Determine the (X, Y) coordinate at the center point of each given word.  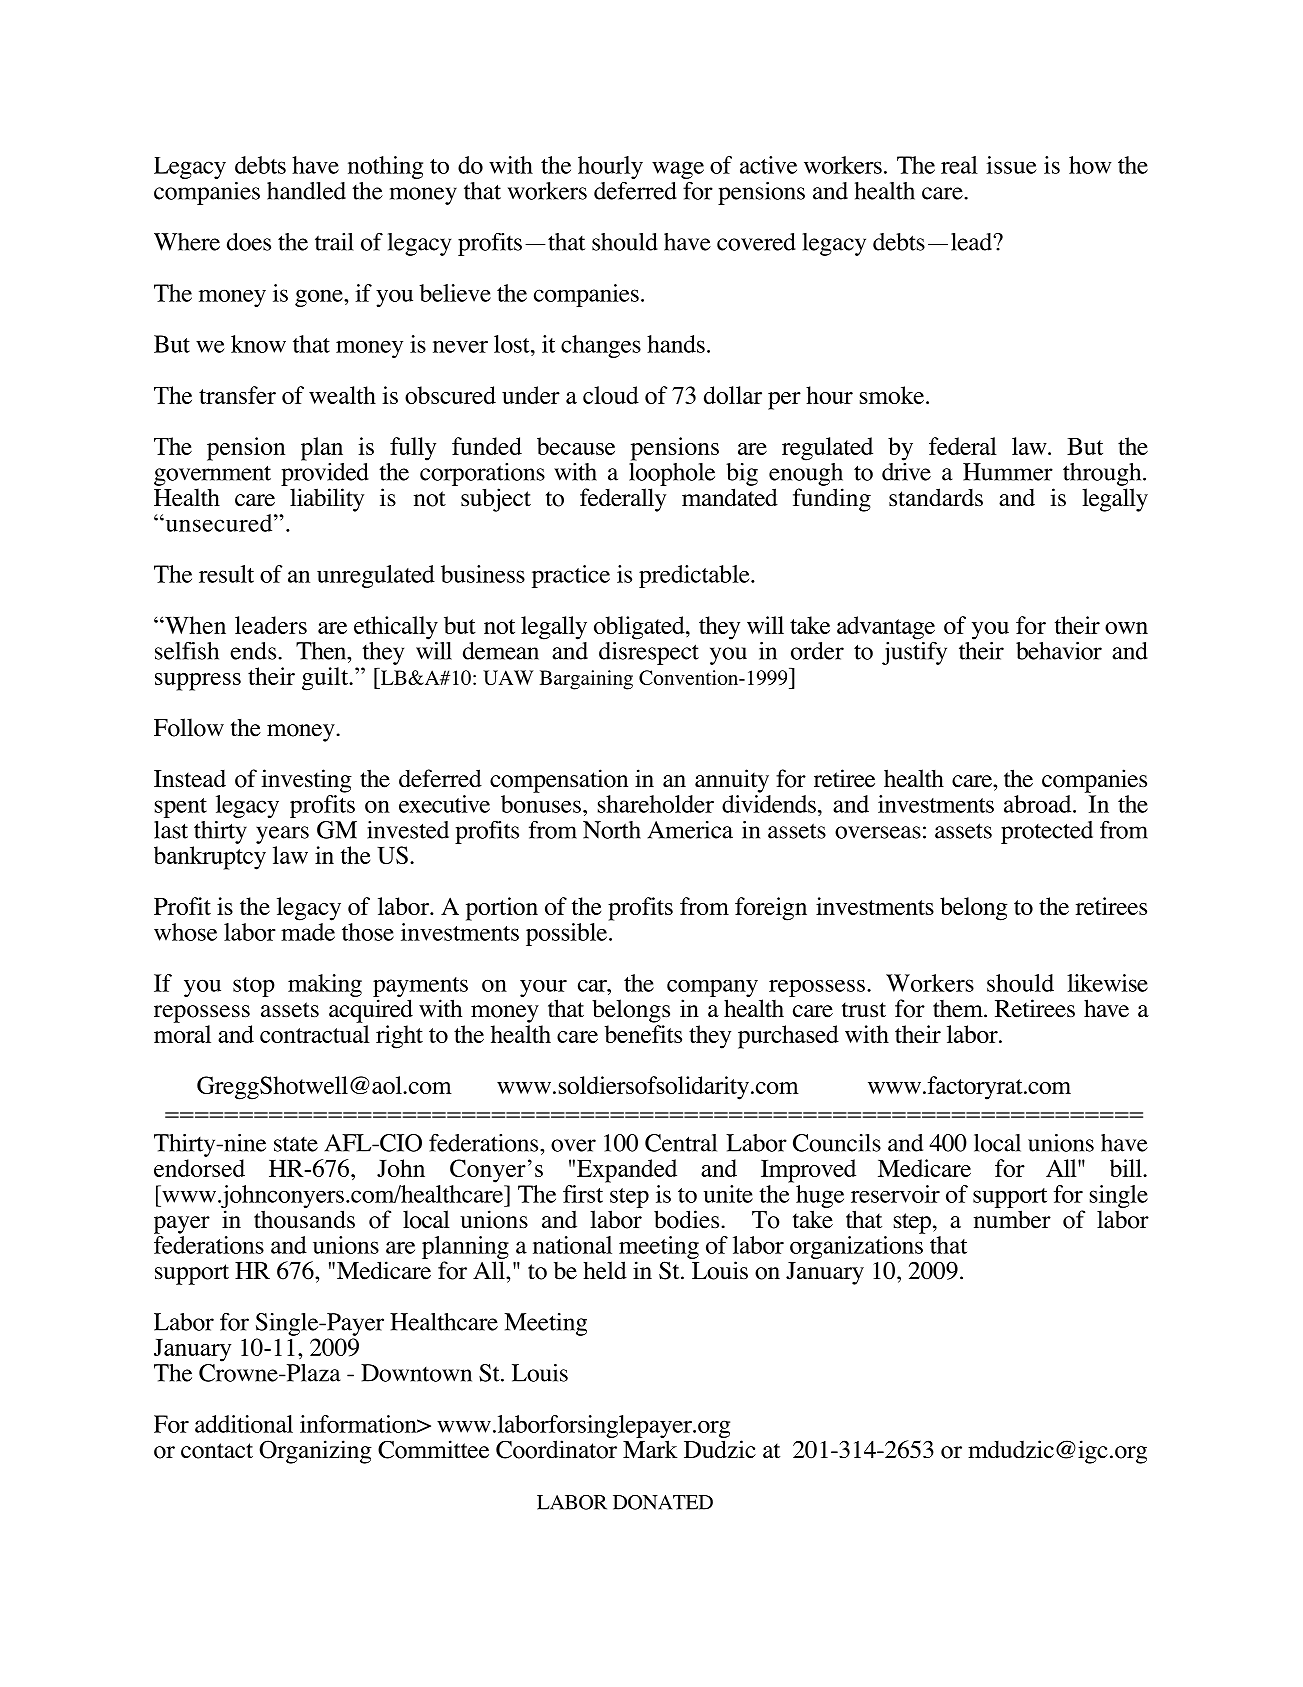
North (612, 830)
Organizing (315, 1452)
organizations (856, 1247)
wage (678, 170)
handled (306, 191)
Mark (650, 1449)
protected (1047, 832)
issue (1011, 165)
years (282, 835)
